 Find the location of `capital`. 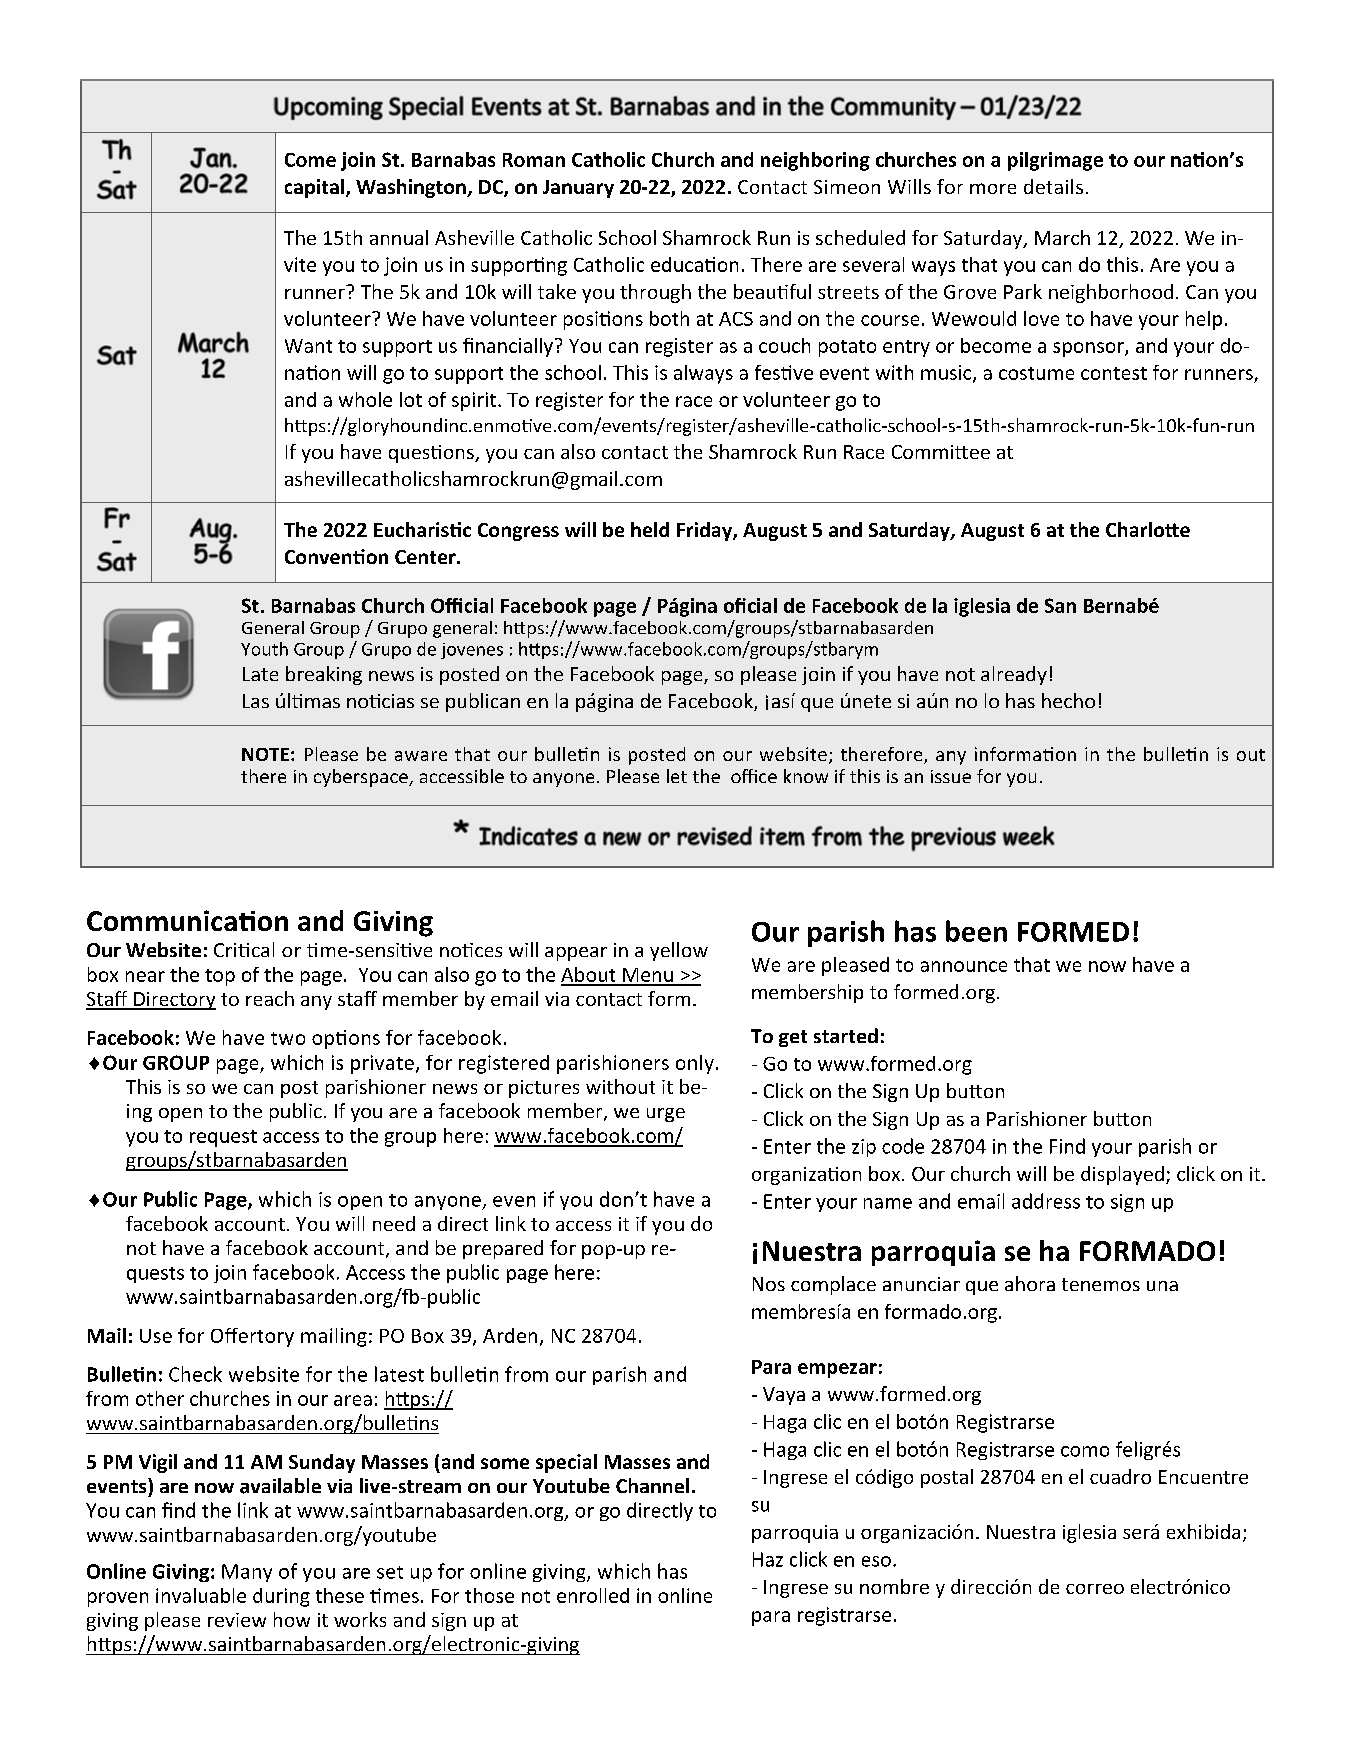

capital is located at coordinates (314, 188).
